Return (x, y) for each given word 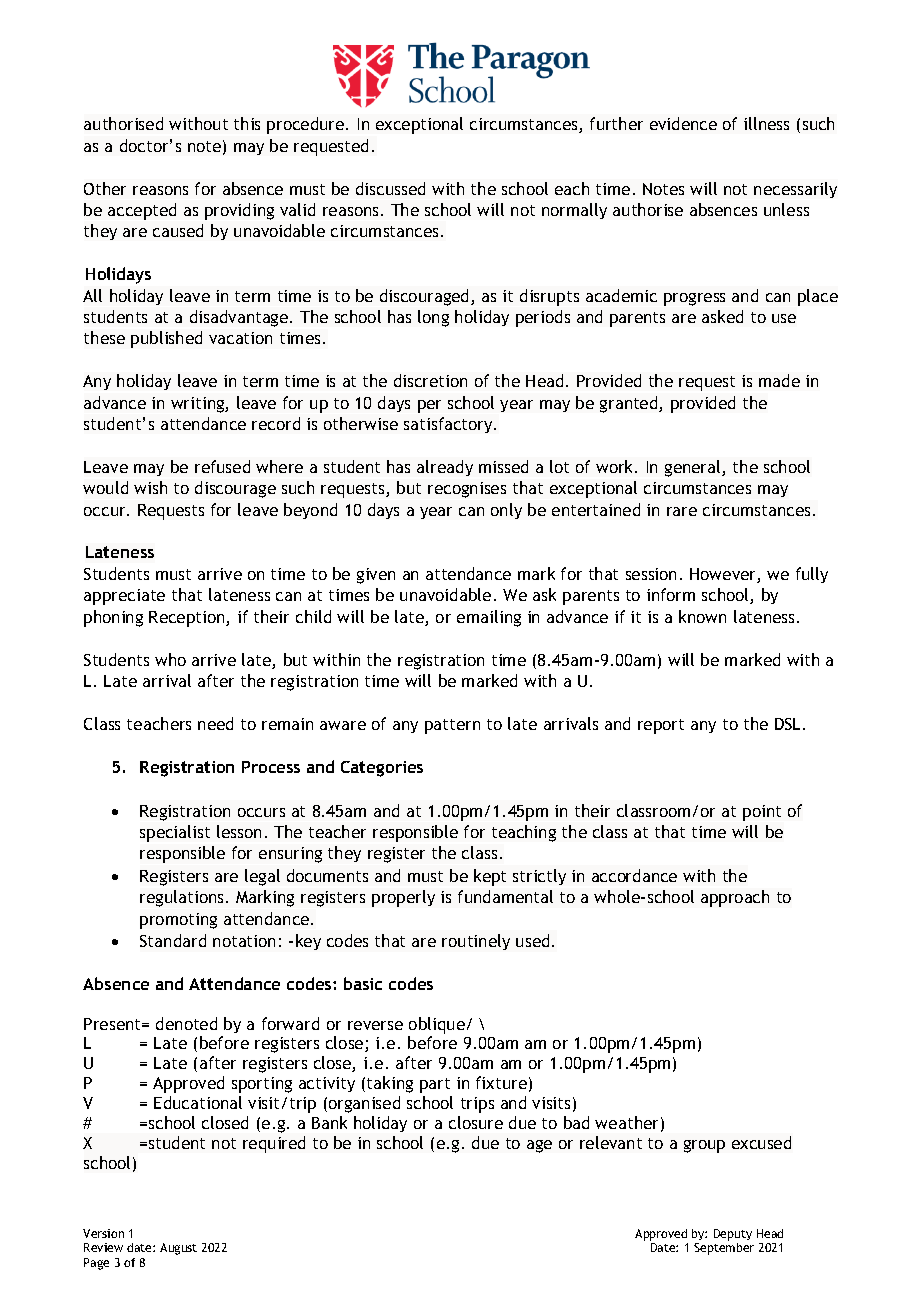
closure (476, 1122)
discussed (390, 188)
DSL (789, 724)
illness (766, 123)
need (215, 723)
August (178, 1249)
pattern (452, 726)
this (247, 123)
